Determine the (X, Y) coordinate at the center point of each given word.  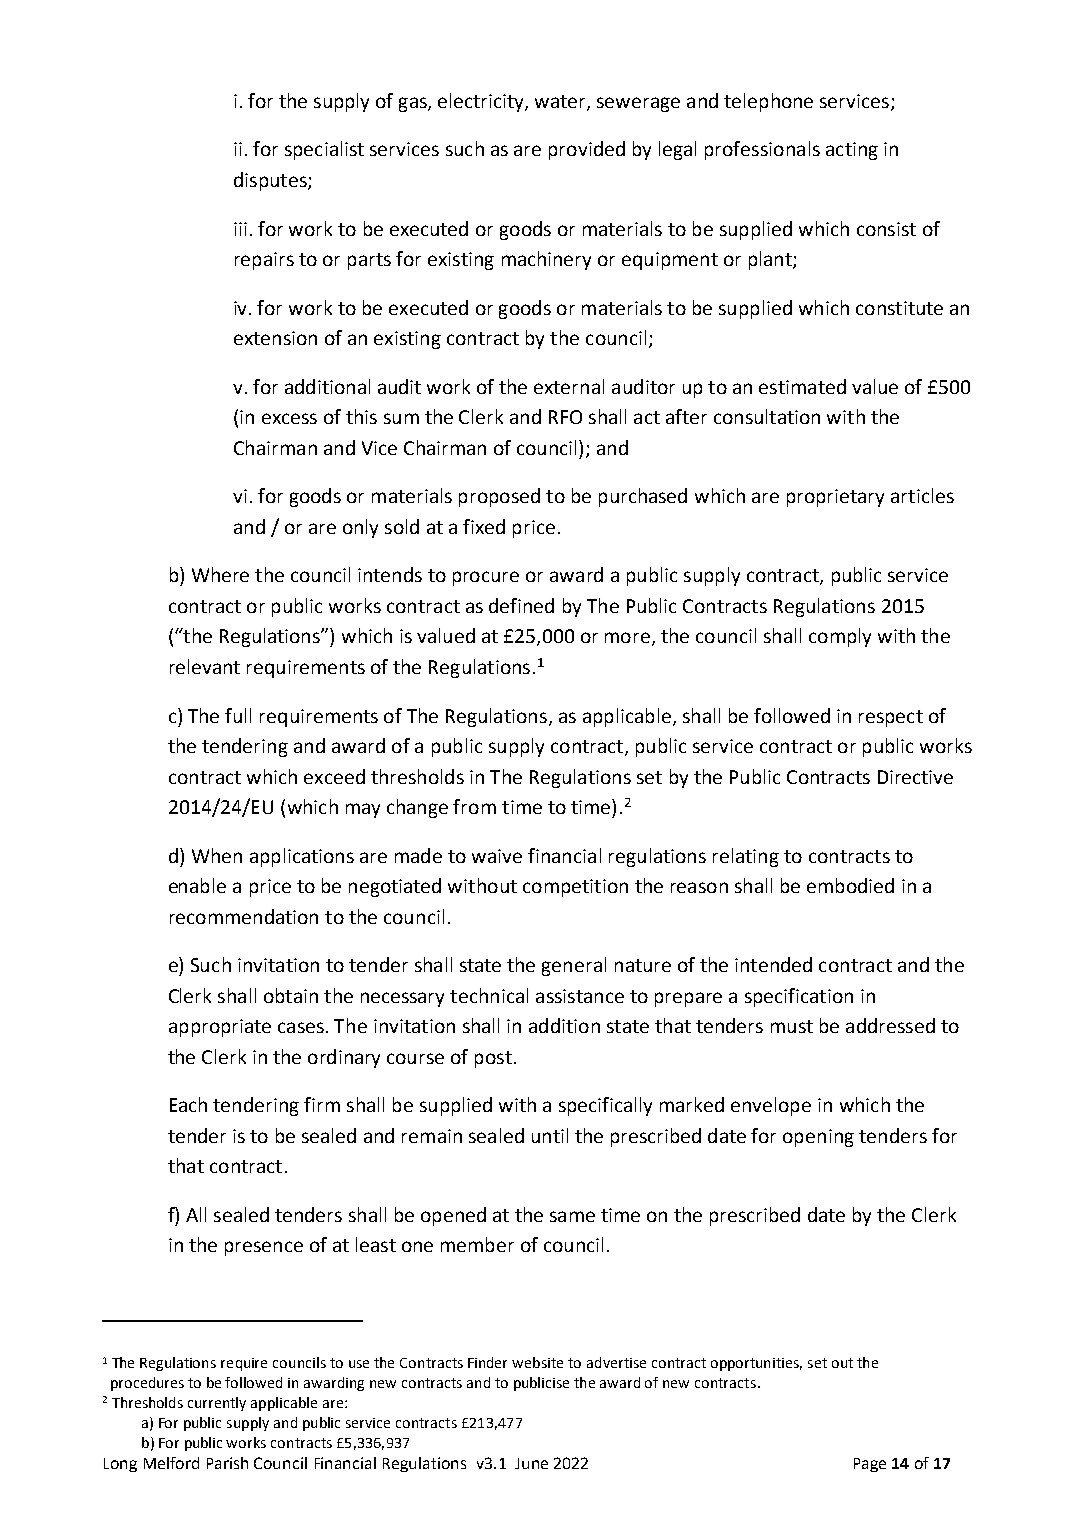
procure (486, 578)
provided (587, 150)
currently (217, 1404)
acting (852, 151)
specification (799, 997)
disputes (271, 181)
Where (220, 574)
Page (870, 1465)
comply (840, 637)
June (531, 1463)
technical (489, 995)
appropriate (220, 1028)
